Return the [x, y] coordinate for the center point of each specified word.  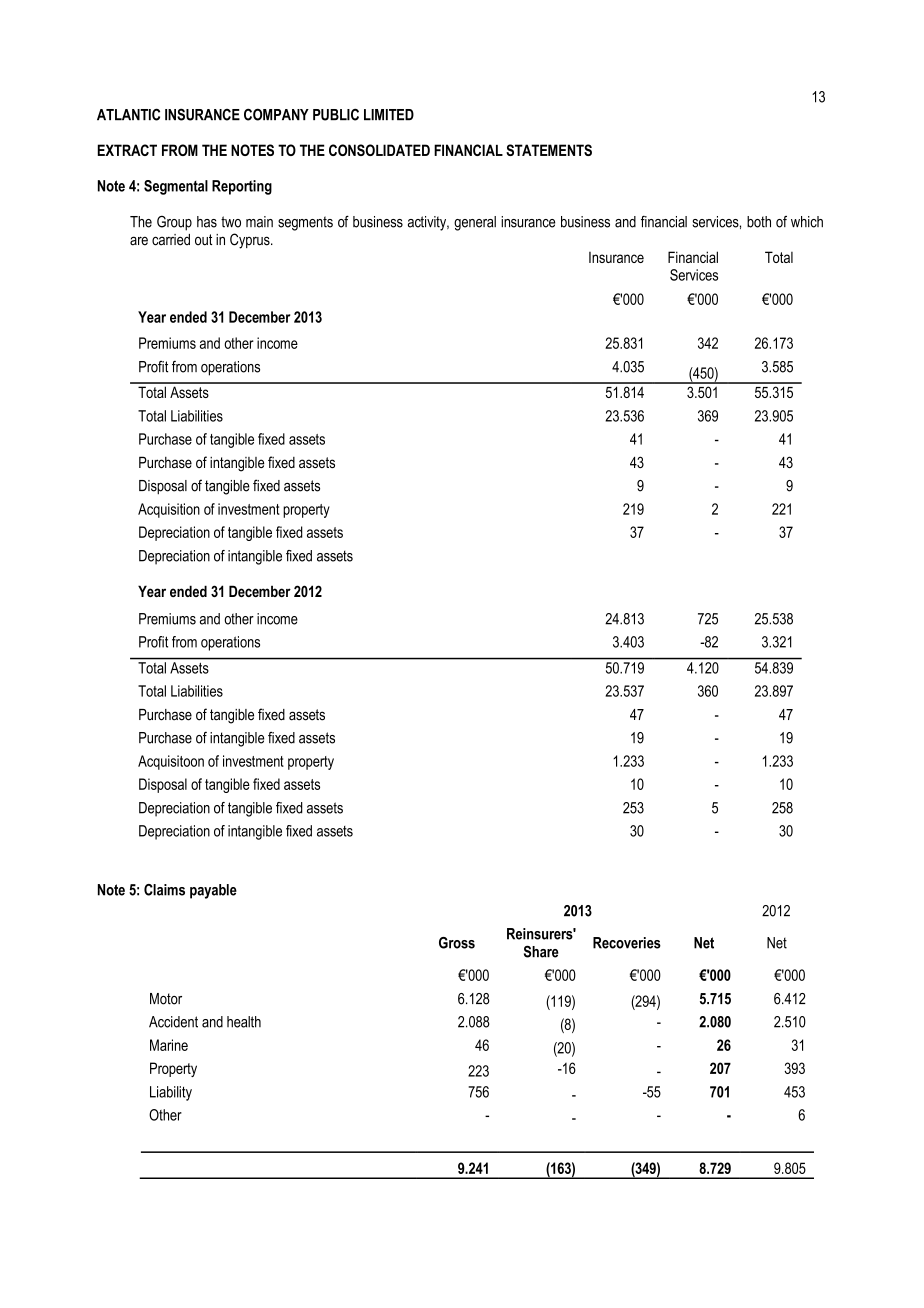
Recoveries [627, 943]
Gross [457, 943]
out [203, 240]
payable [213, 891]
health [244, 1022]
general [475, 223]
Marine [169, 1045]
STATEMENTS [549, 150]
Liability [171, 1093]
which [807, 222]
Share [541, 951]
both [759, 222]
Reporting [242, 187]
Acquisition [169, 510]
